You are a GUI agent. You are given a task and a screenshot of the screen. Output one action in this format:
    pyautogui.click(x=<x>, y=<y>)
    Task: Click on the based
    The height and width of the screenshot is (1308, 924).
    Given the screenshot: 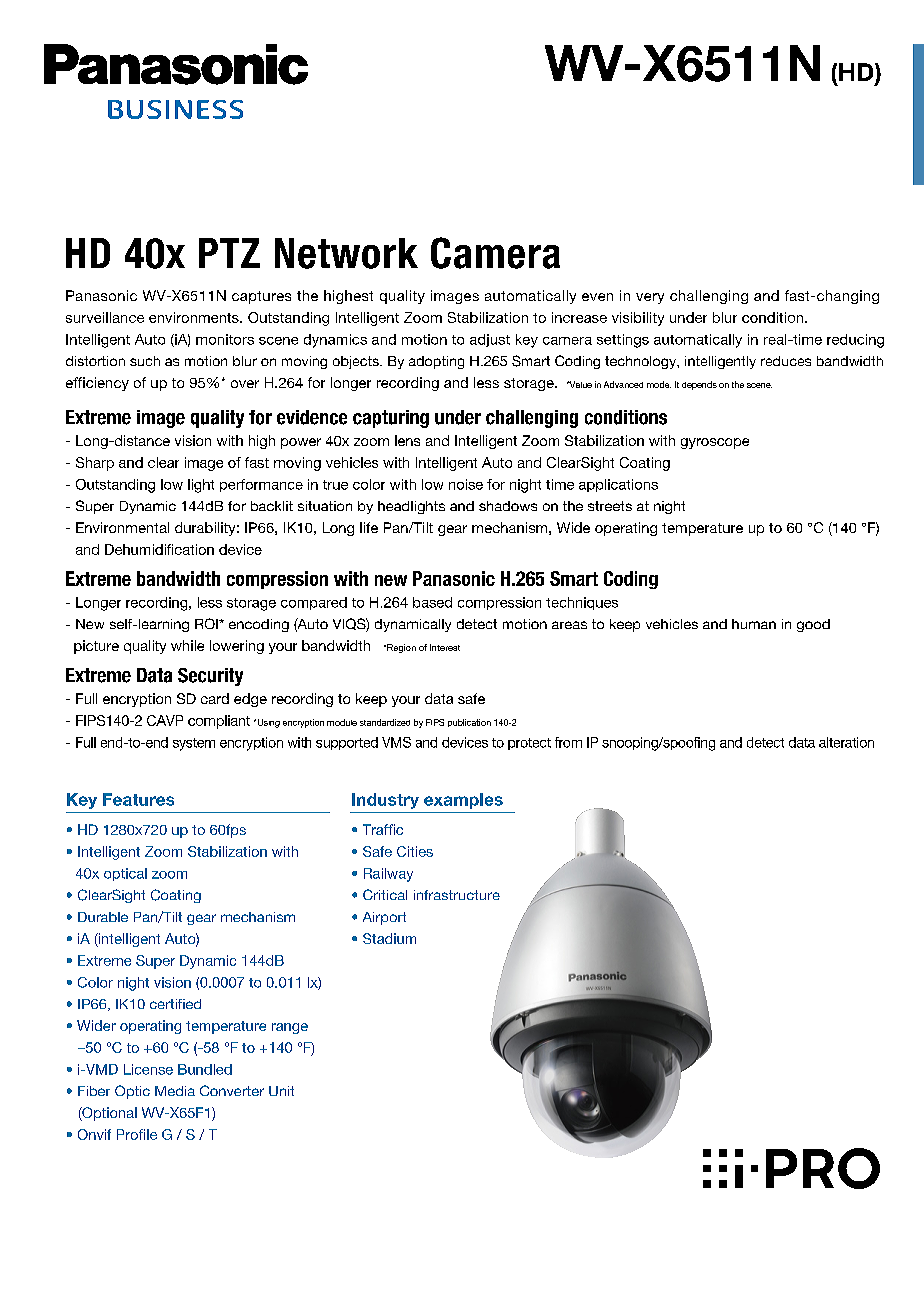 What is the action you would take?
    pyautogui.click(x=432, y=602)
